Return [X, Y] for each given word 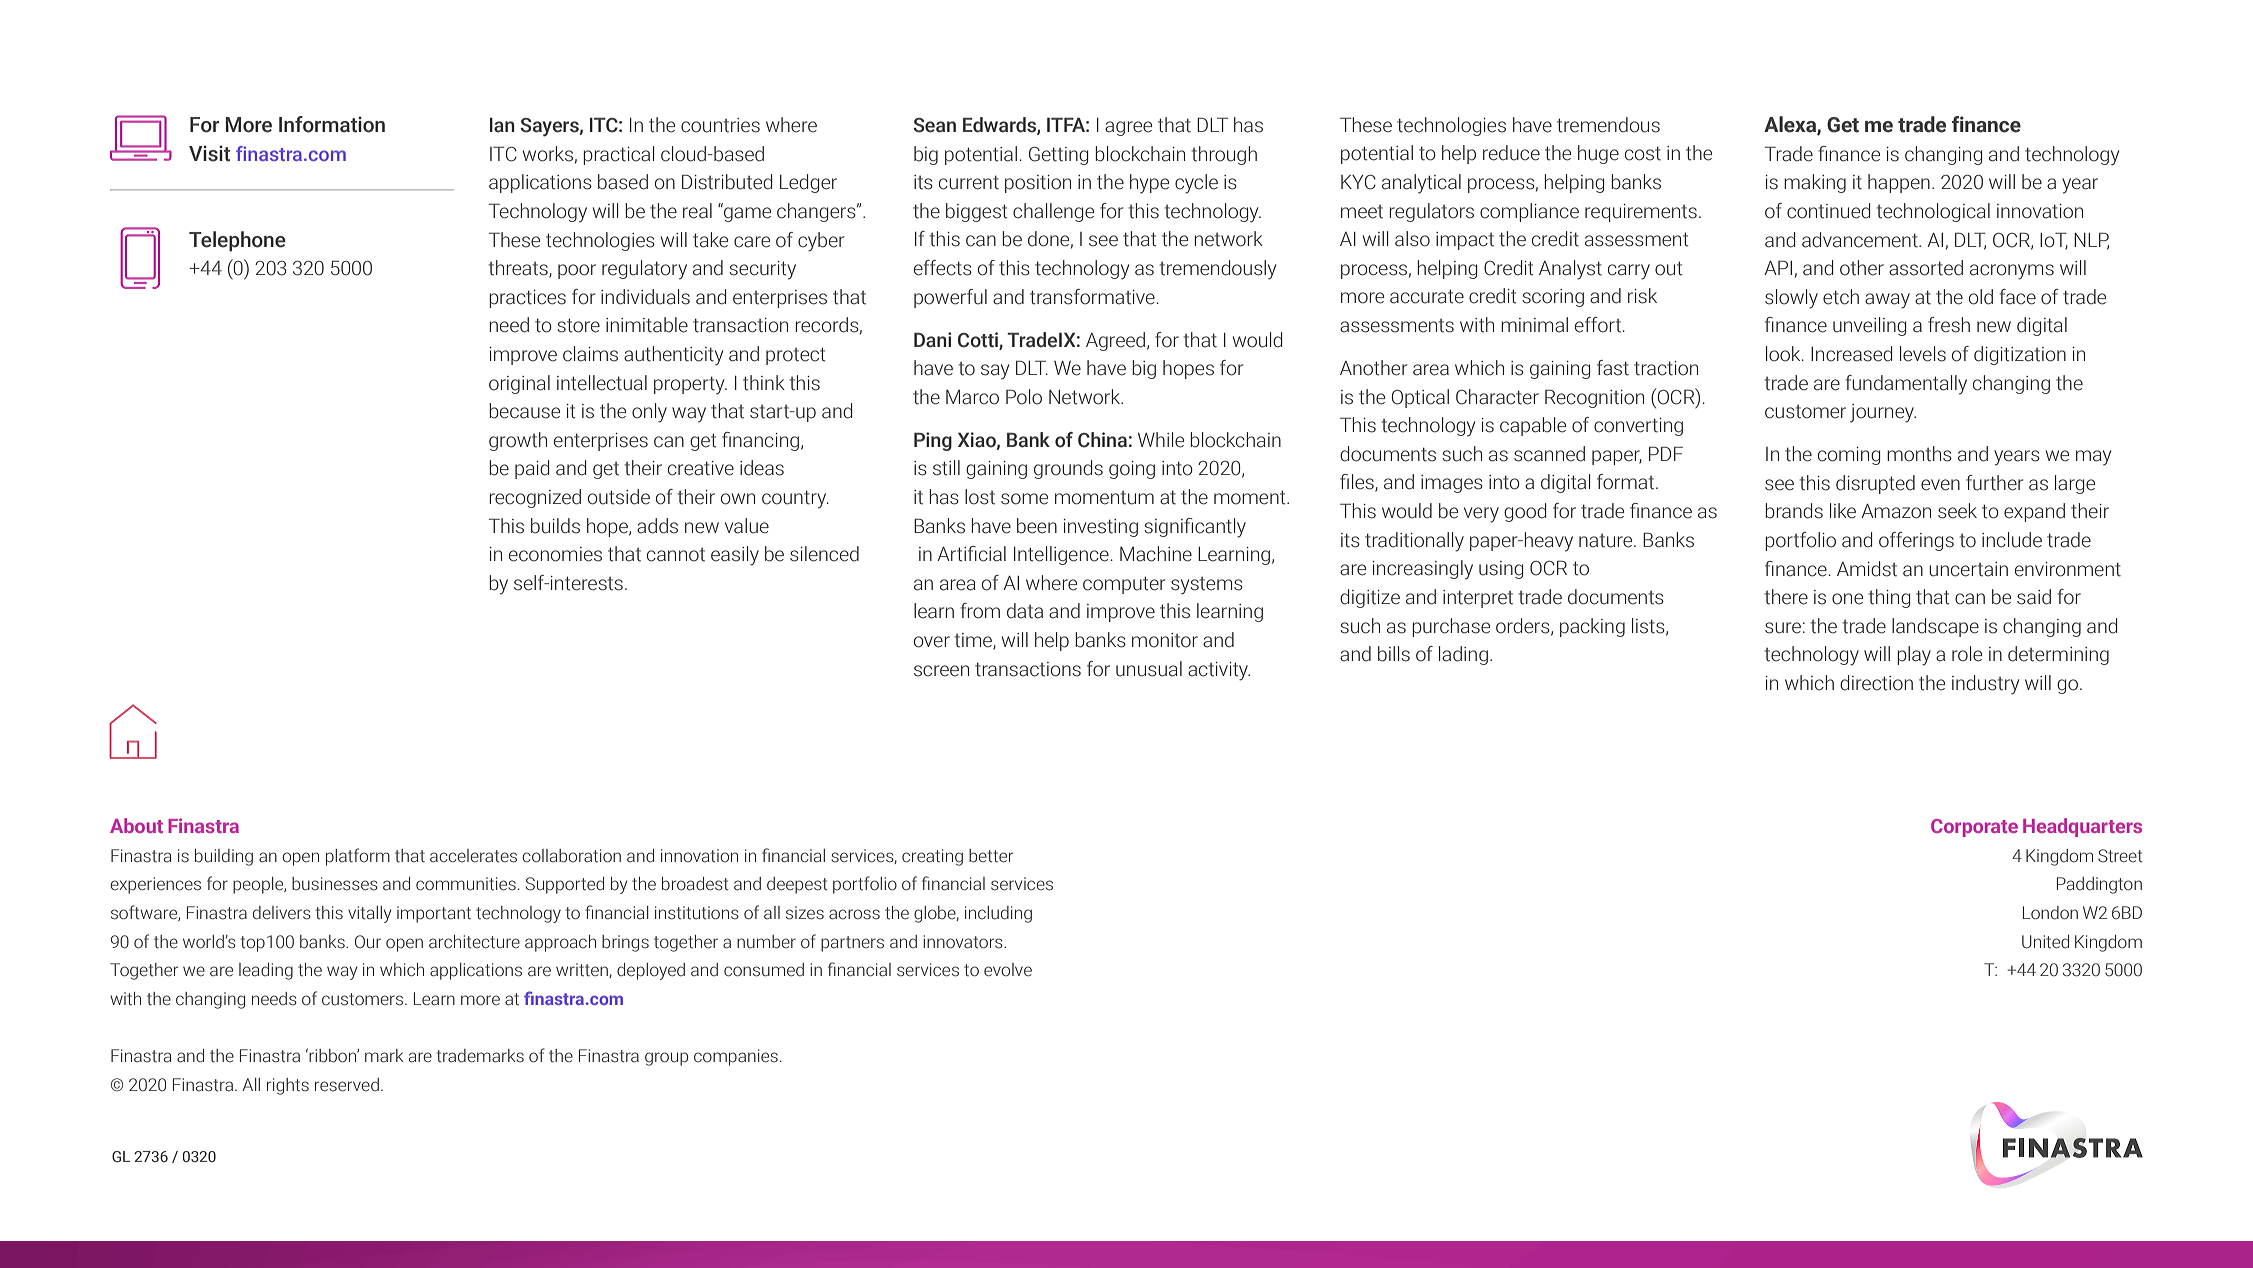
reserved [347, 1085]
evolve [1008, 970]
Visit [209, 153]
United [2045, 942]
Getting [1058, 156]
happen [1899, 183]
